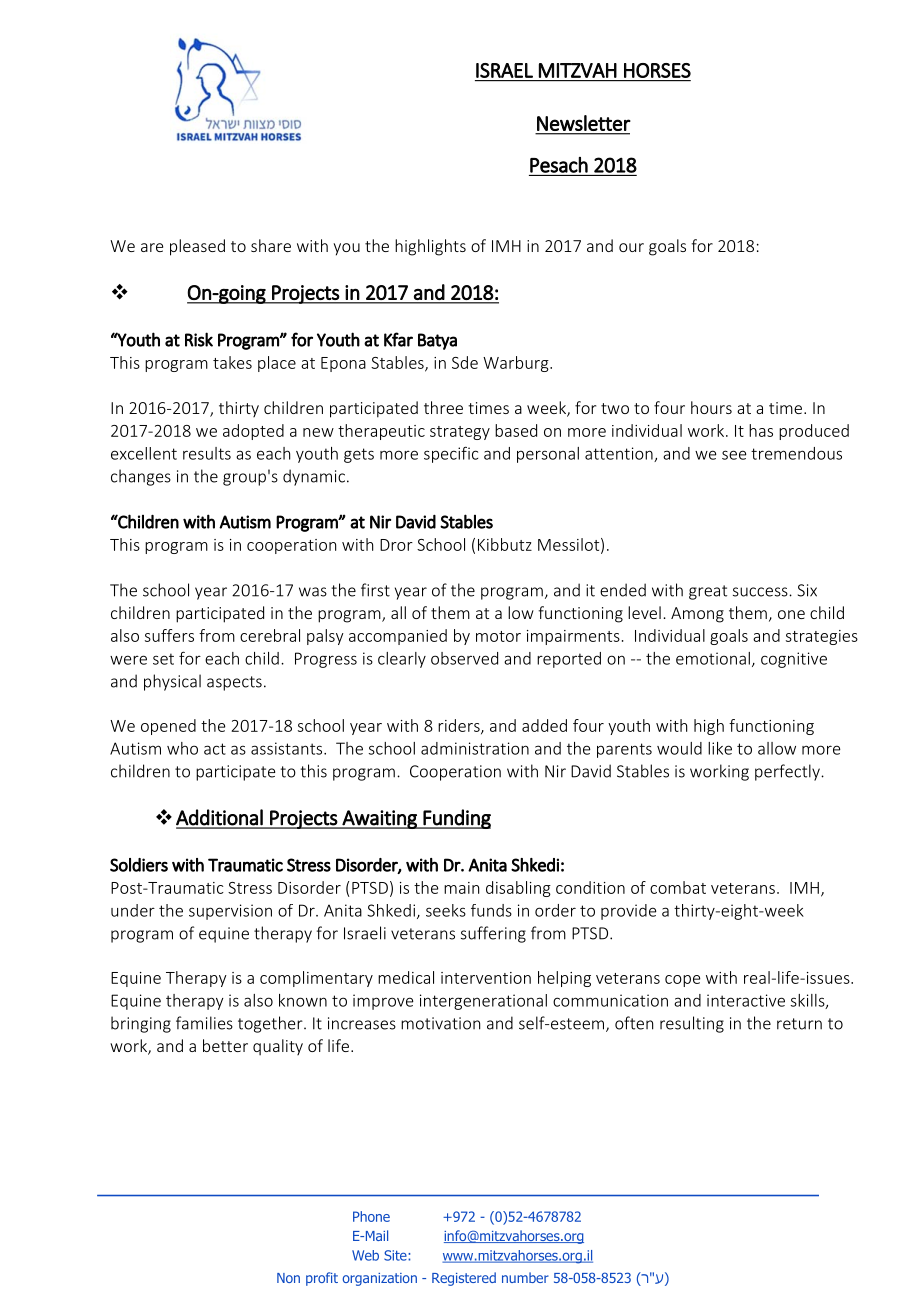 The width and height of the page is (924, 1308). What do you see at coordinates (460, 726) in the page?
I see `riders` at bounding box center [460, 726].
